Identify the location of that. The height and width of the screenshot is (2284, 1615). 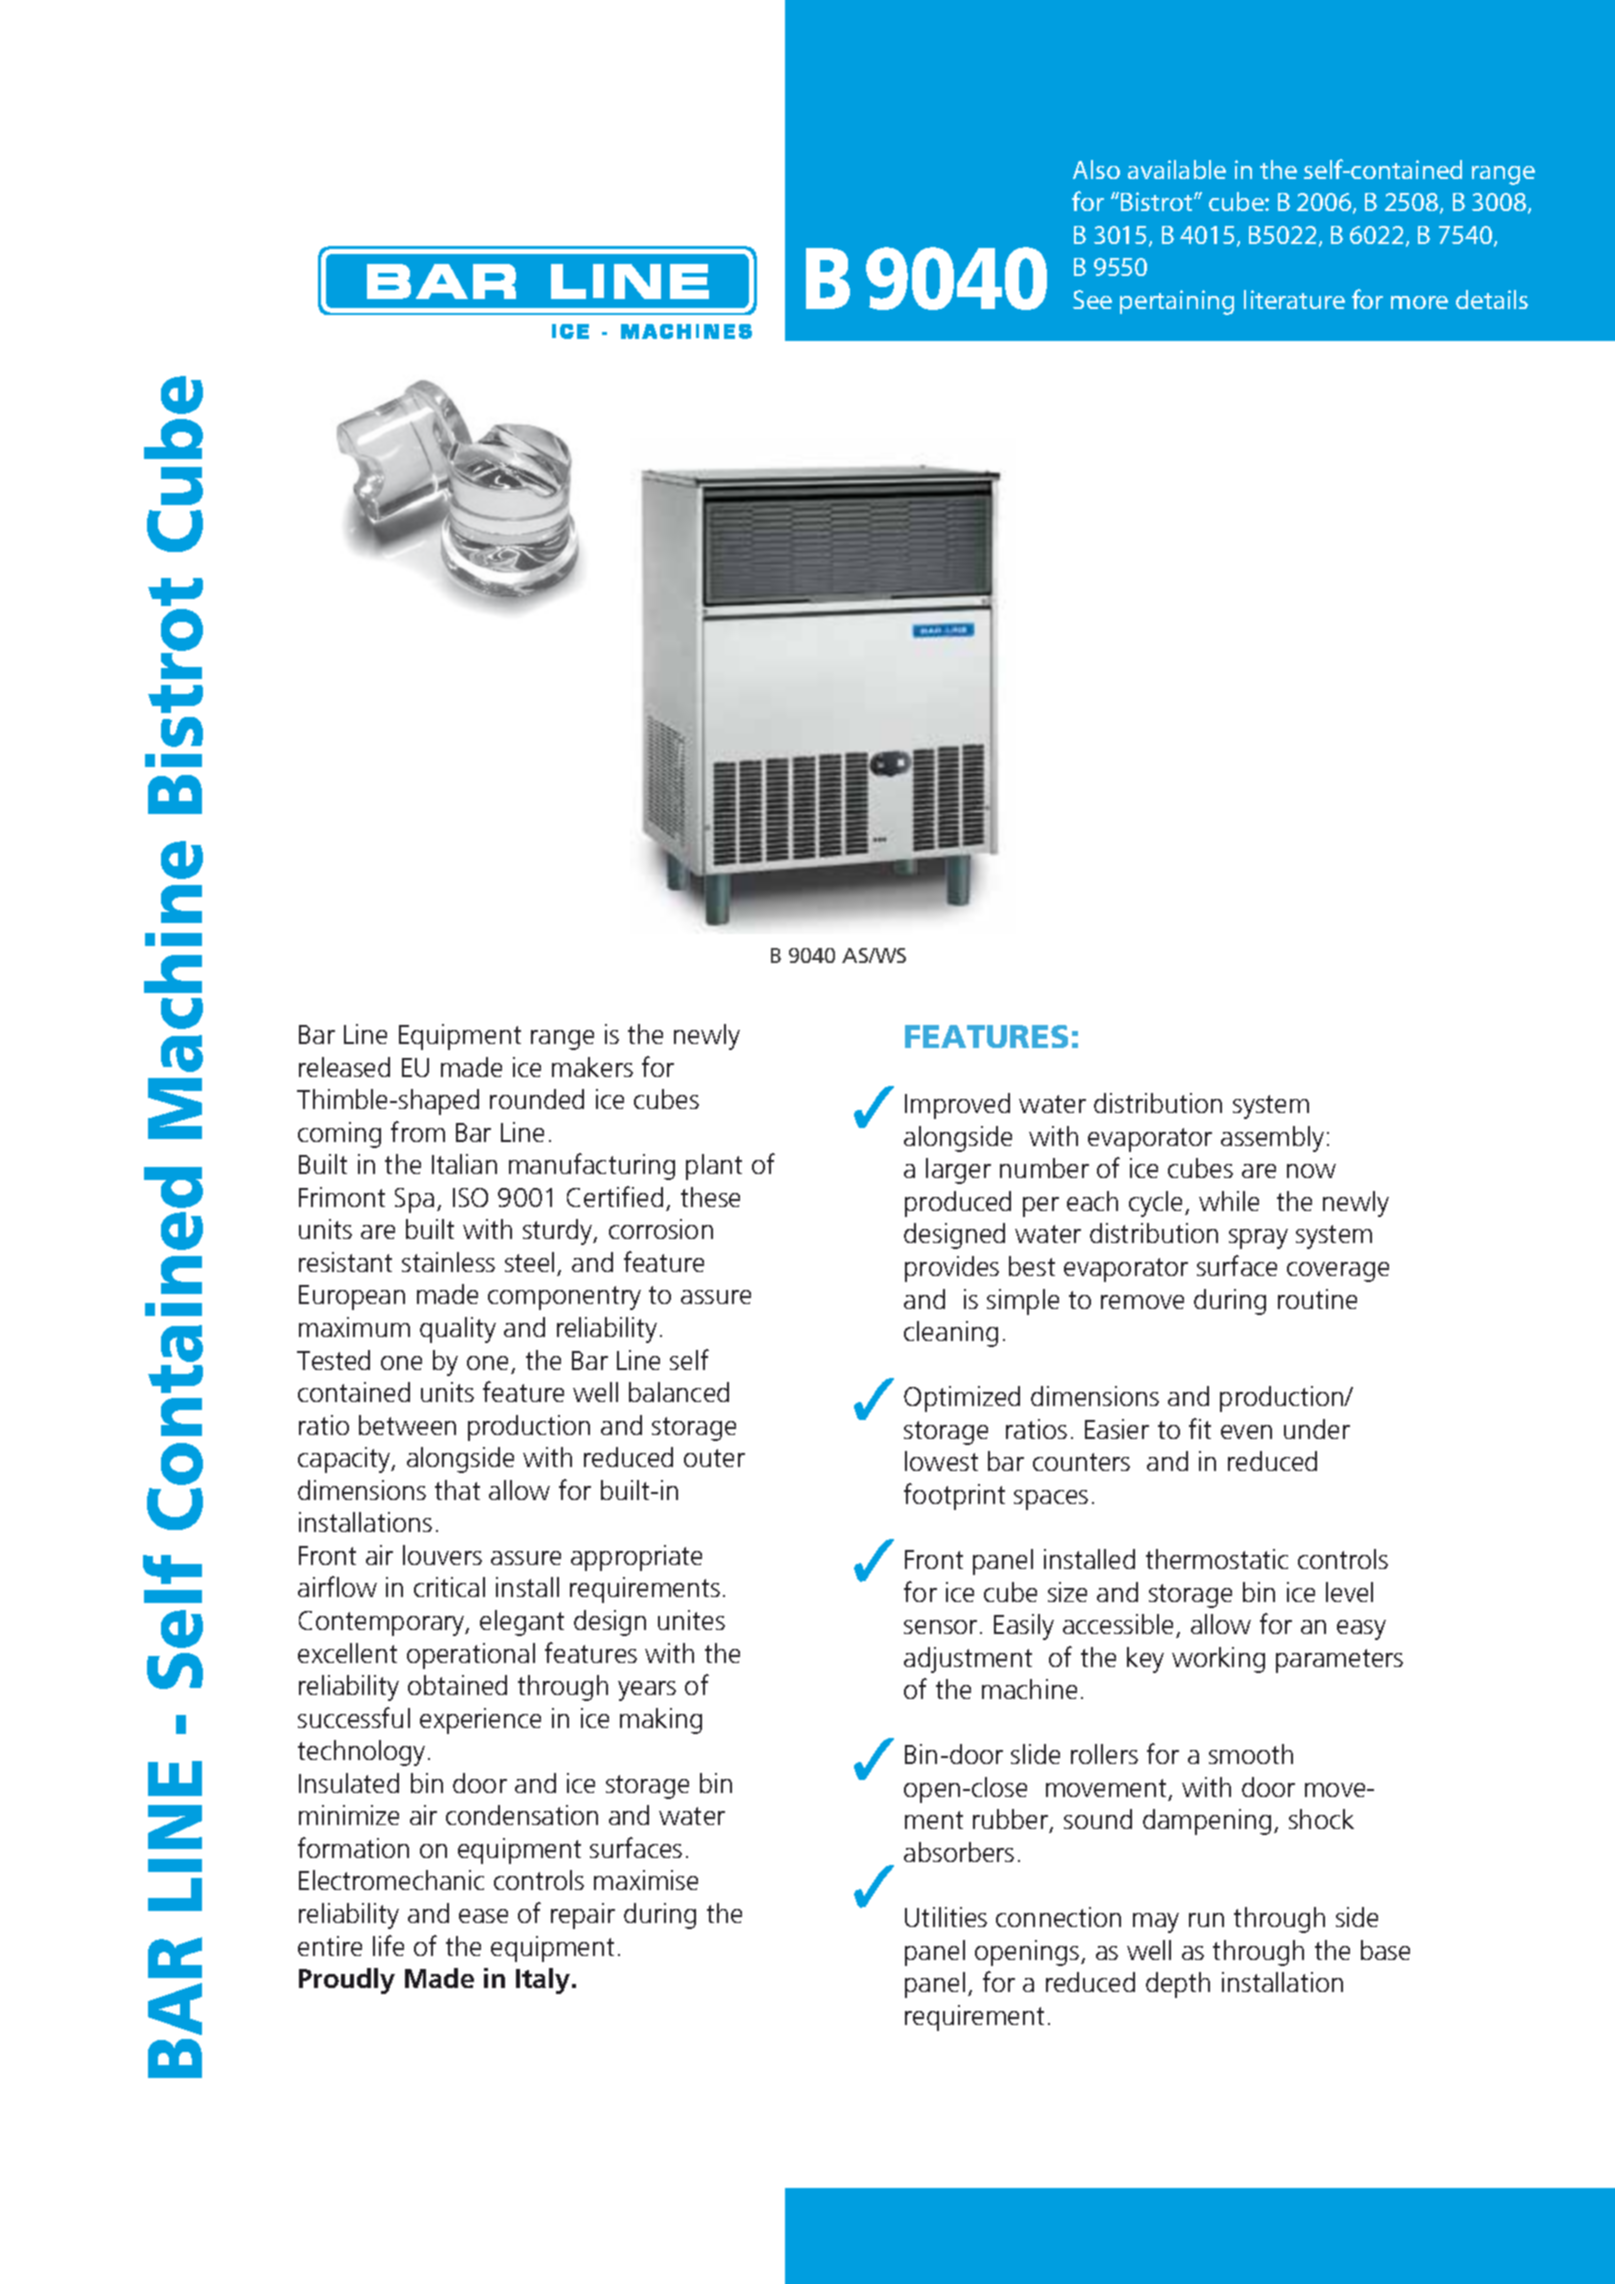
(457, 1490).
